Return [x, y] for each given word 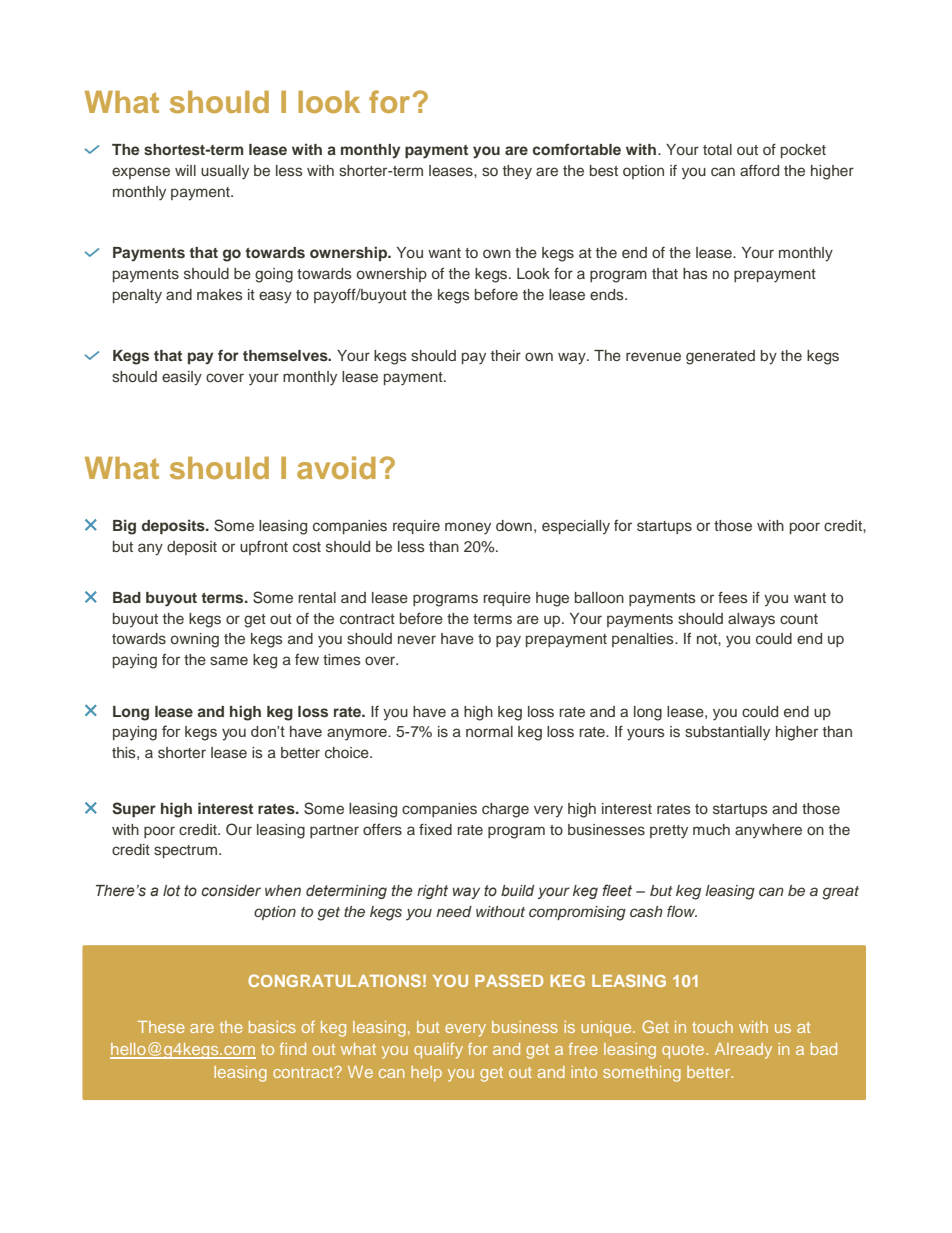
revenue [653, 356]
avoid [336, 467]
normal [489, 731]
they [517, 172]
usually [225, 172]
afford [759, 170]
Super [134, 809]
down [514, 525]
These [161, 1027]
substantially [727, 733]
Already [743, 1051]
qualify [438, 1051]
